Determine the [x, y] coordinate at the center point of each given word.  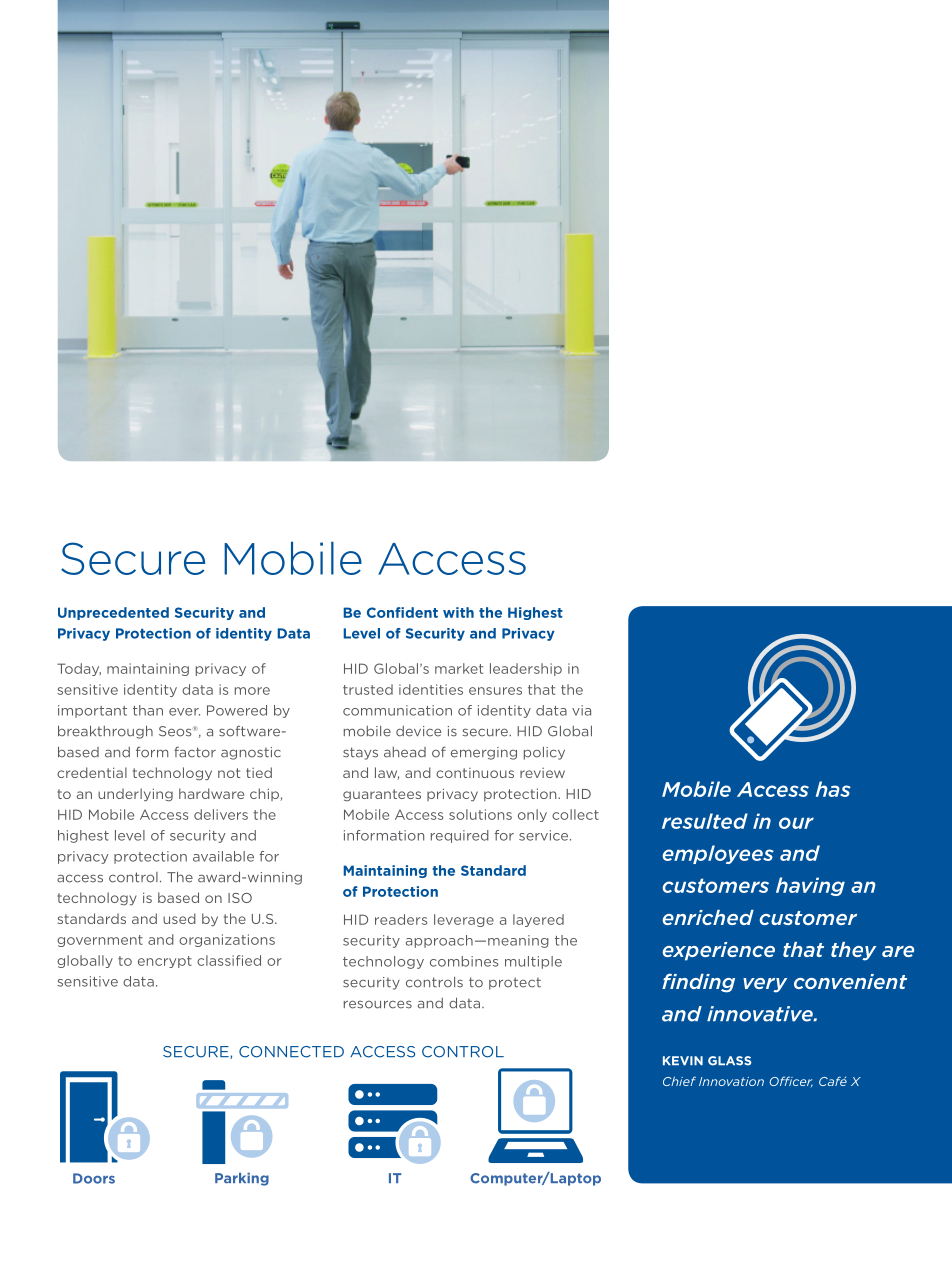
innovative [761, 1014]
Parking [242, 1179]
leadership [526, 669]
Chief [679, 1081]
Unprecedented [113, 613]
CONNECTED [291, 1052]
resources [378, 1004]
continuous [475, 773]
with [458, 612]
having [810, 886]
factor [195, 752]
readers [401, 919]
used [179, 918]
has [833, 789]
